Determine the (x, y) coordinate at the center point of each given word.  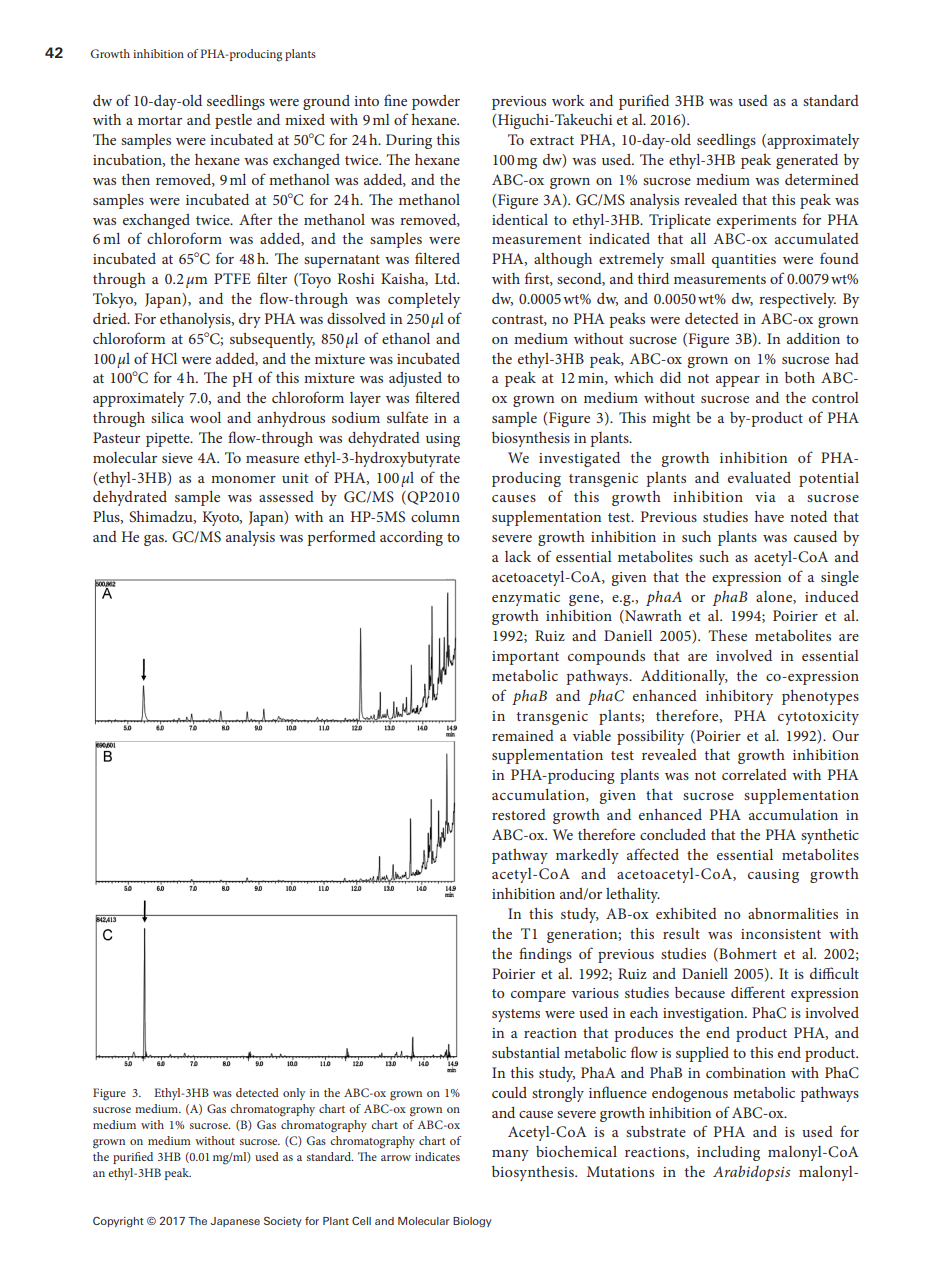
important (525, 658)
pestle (233, 121)
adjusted (415, 379)
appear (738, 381)
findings (545, 955)
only (294, 1094)
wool (205, 417)
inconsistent (781, 934)
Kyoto (222, 518)
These (727, 635)
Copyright (118, 1222)
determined (822, 179)
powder (436, 102)
